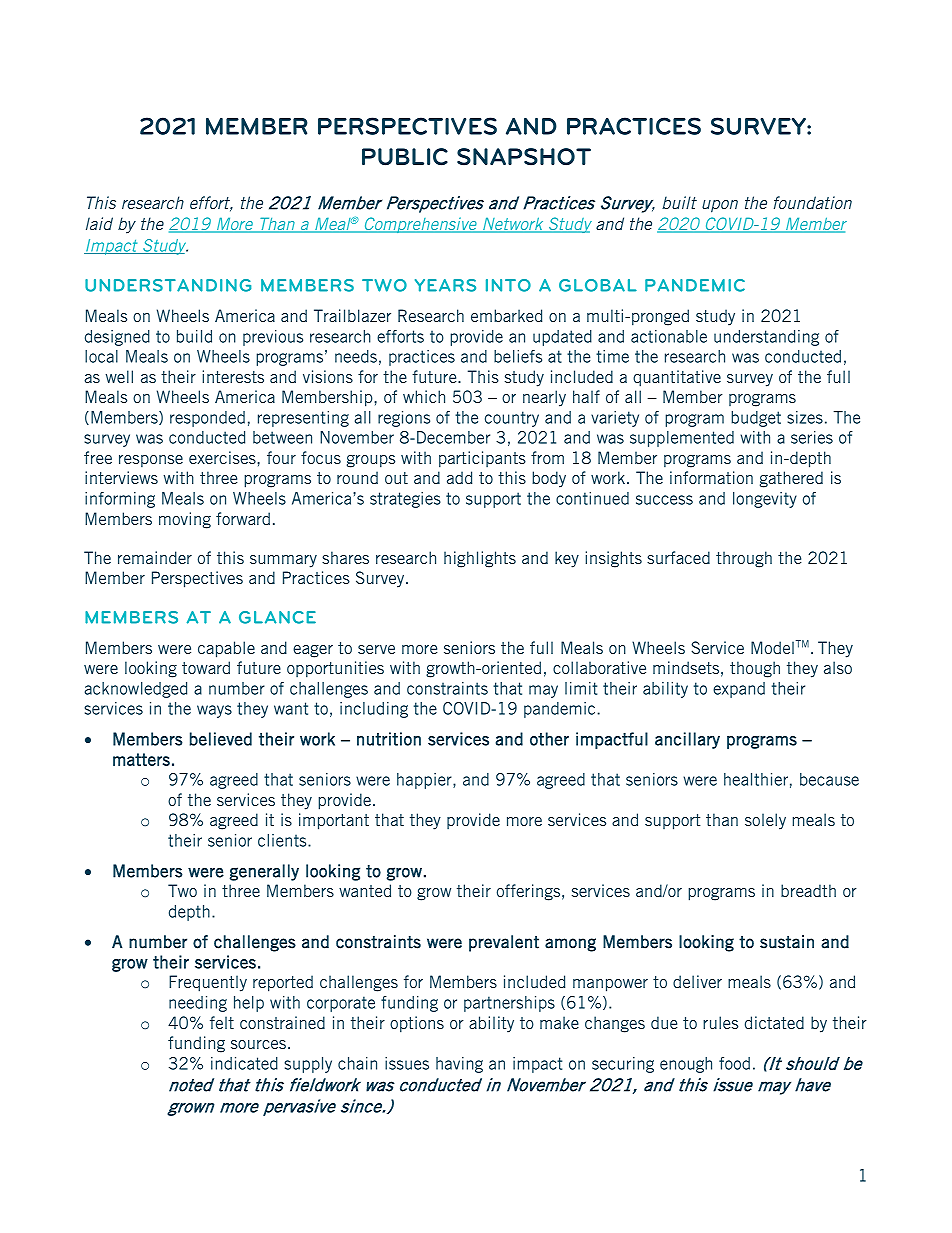  What do you see at coordinates (480, 559) in the image?
I see `highlights` at bounding box center [480, 559].
